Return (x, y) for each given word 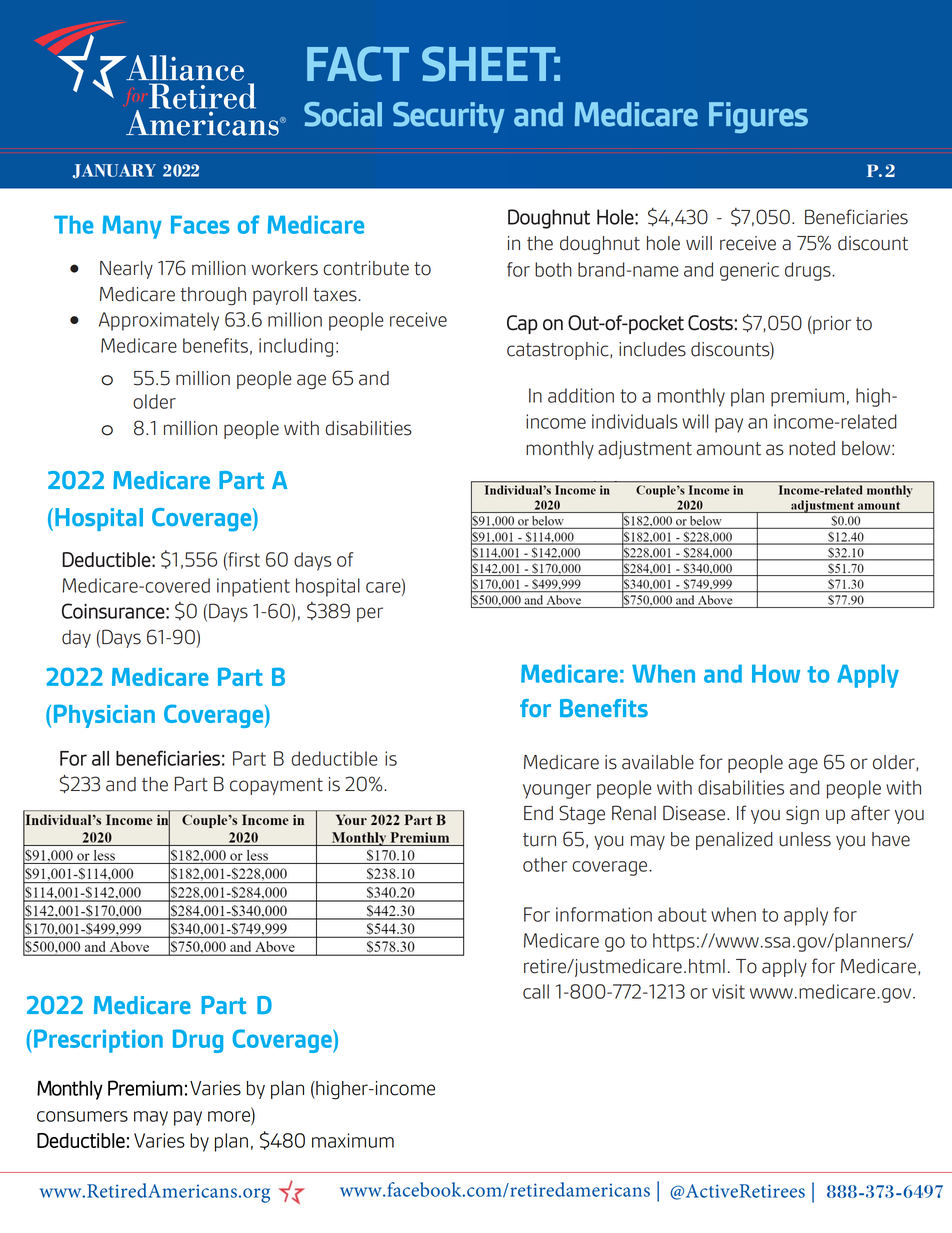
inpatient (253, 587)
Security (449, 117)
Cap (522, 324)
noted (812, 448)
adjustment (645, 450)
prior (831, 325)
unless (805, 839)
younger (557, 791)
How (776, 673)
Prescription (98, 1041)
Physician (104, 716)
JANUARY (114, 171)
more (230, 1115)
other (545, 864)
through (213, 296)
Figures (758, 117)
